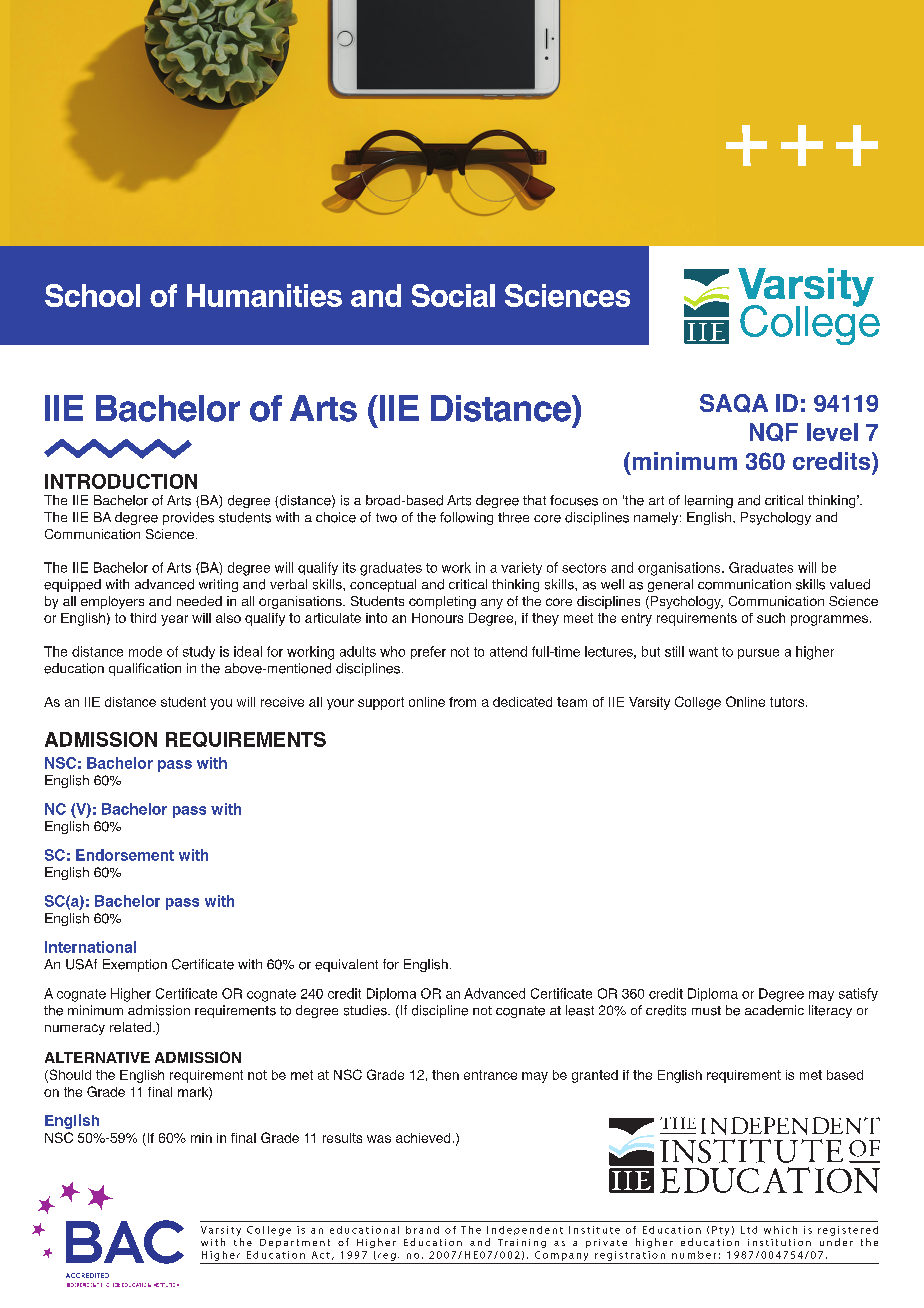 The image size is (924, 1308). Describe the element at coordinates (321, 1255) in the screenshot. I see `Act` at that location.
